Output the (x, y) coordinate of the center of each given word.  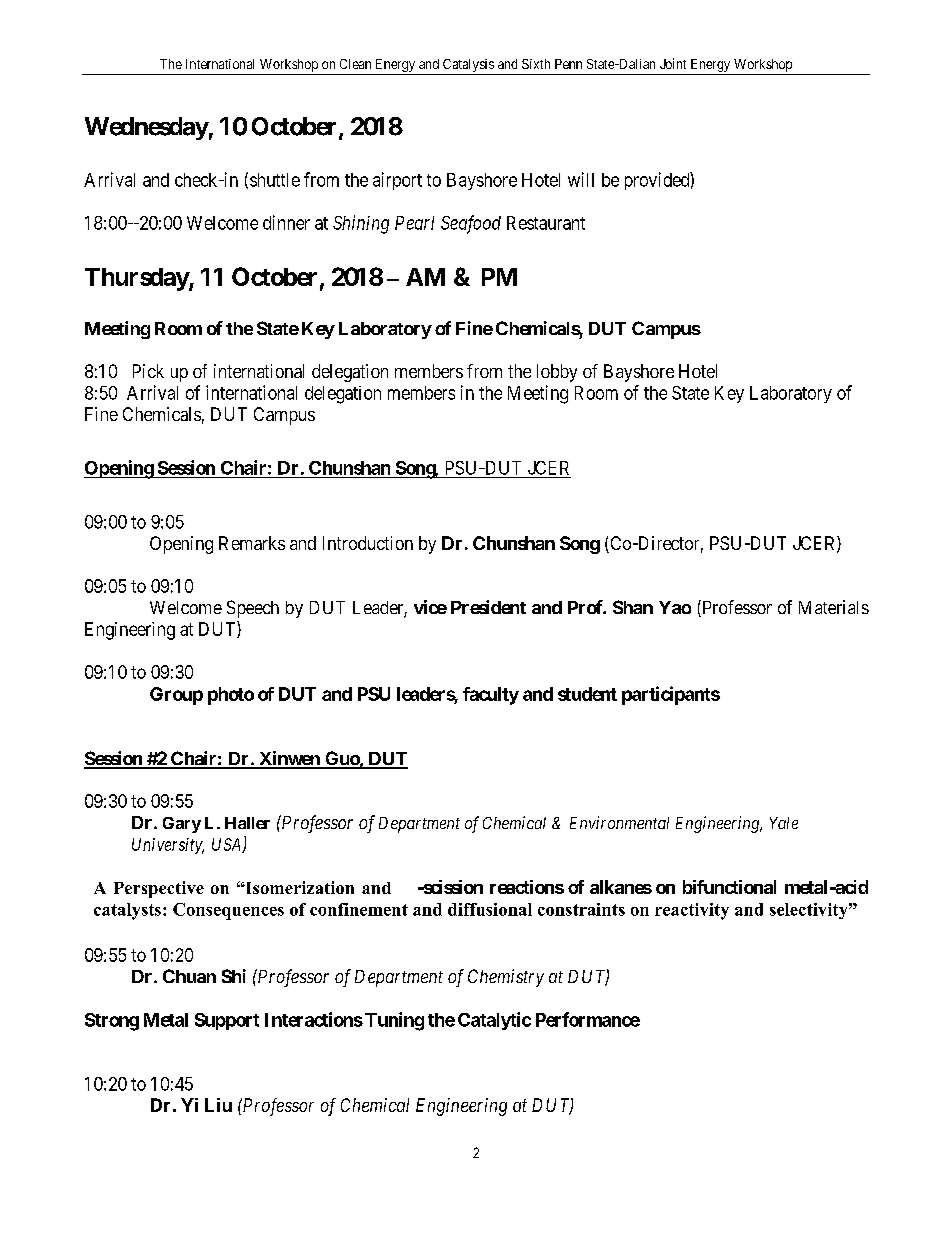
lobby (557, 373)
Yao (675, 607)
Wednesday (147, 128)
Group (176, 696)
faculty (491, 696)
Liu (218, 1105)
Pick (148, 371)
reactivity (692, 911)
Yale (784, 823)
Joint (673, 63)
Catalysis (468, 65)
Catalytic (494, 1021)
